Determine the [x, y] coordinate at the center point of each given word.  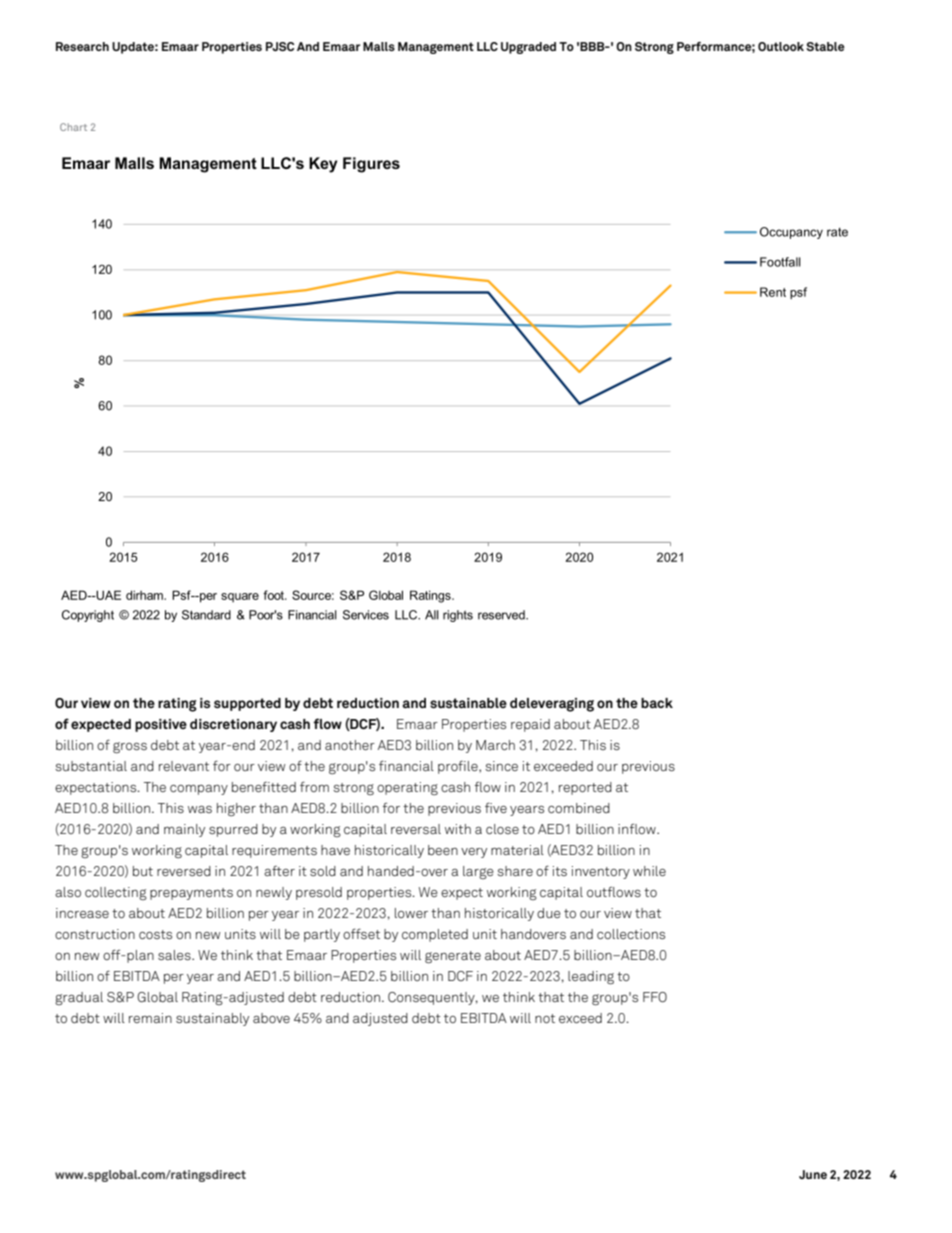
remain [150, 1018]
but [143, 871]
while [649, 871]
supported [247, 704]
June [813, 1174]
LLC [487, 46]
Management [436, 48]
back [657, 703]
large [478, 872]
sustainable [468, 703]
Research [82, 46]
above [271, 1018]
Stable [825, 46]
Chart [73, 127]
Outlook [781, 46]
